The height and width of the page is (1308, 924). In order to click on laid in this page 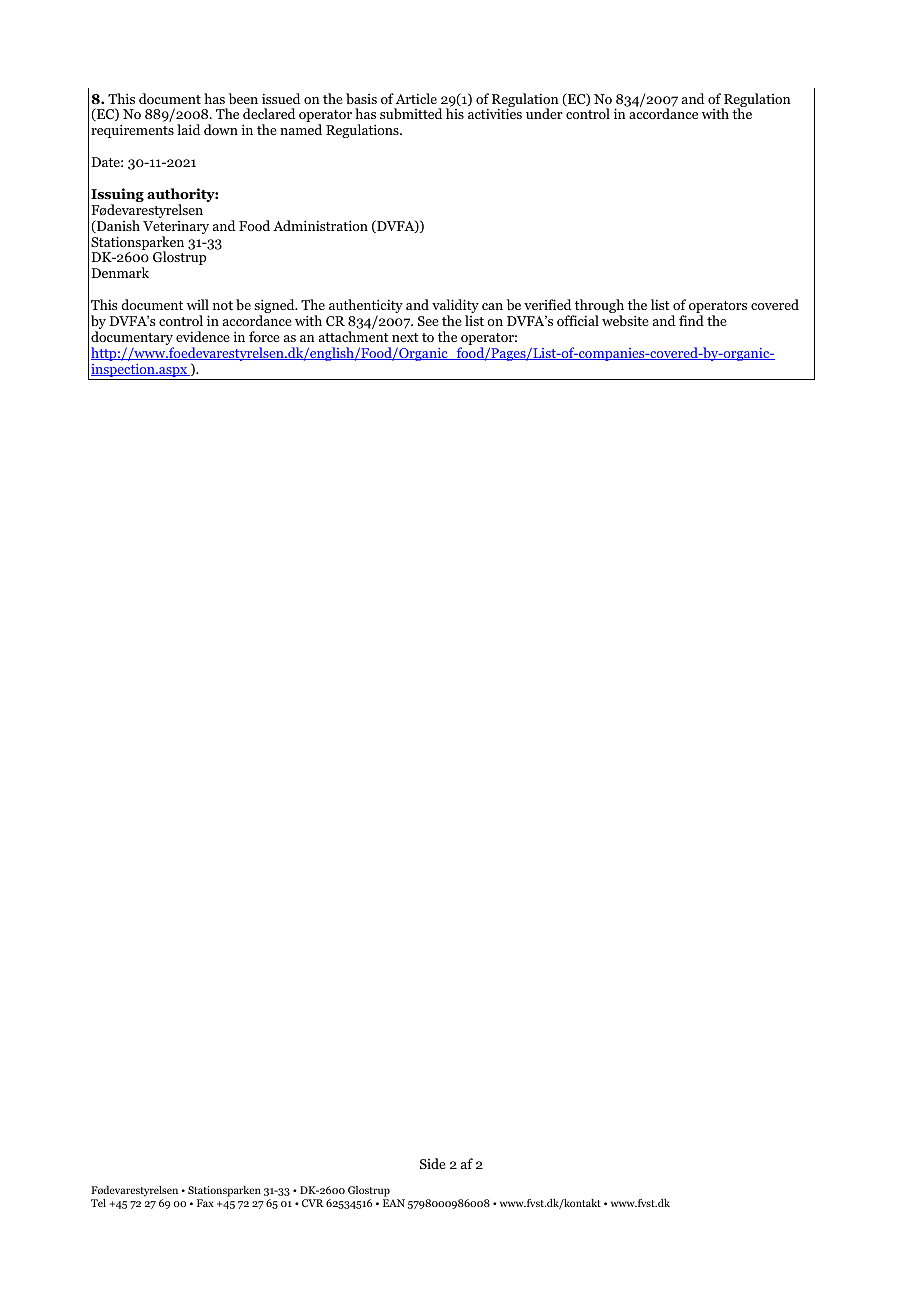, I will do `click(188, 129)`.
